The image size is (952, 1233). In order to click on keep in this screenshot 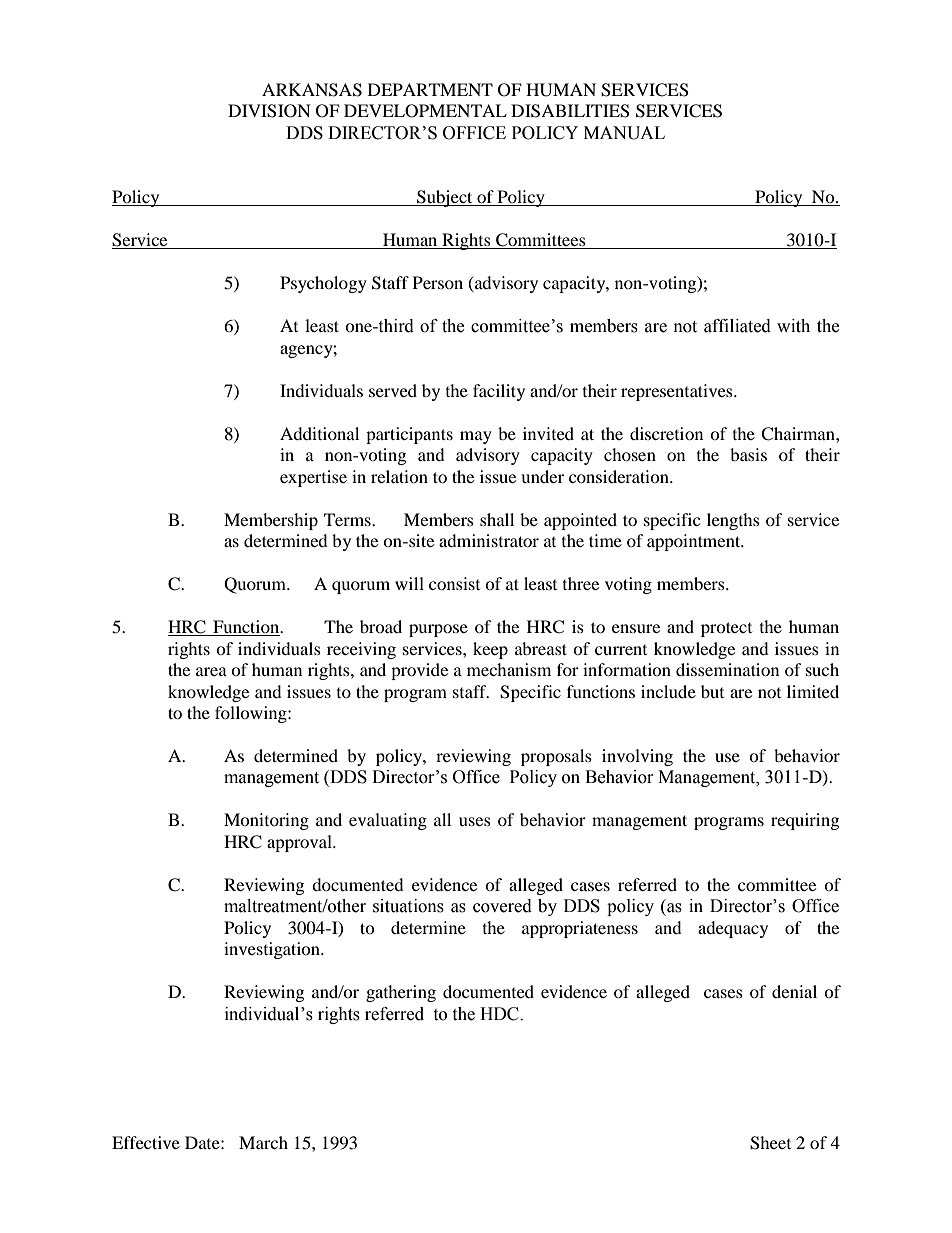, I will do `click(490, 650)`.
